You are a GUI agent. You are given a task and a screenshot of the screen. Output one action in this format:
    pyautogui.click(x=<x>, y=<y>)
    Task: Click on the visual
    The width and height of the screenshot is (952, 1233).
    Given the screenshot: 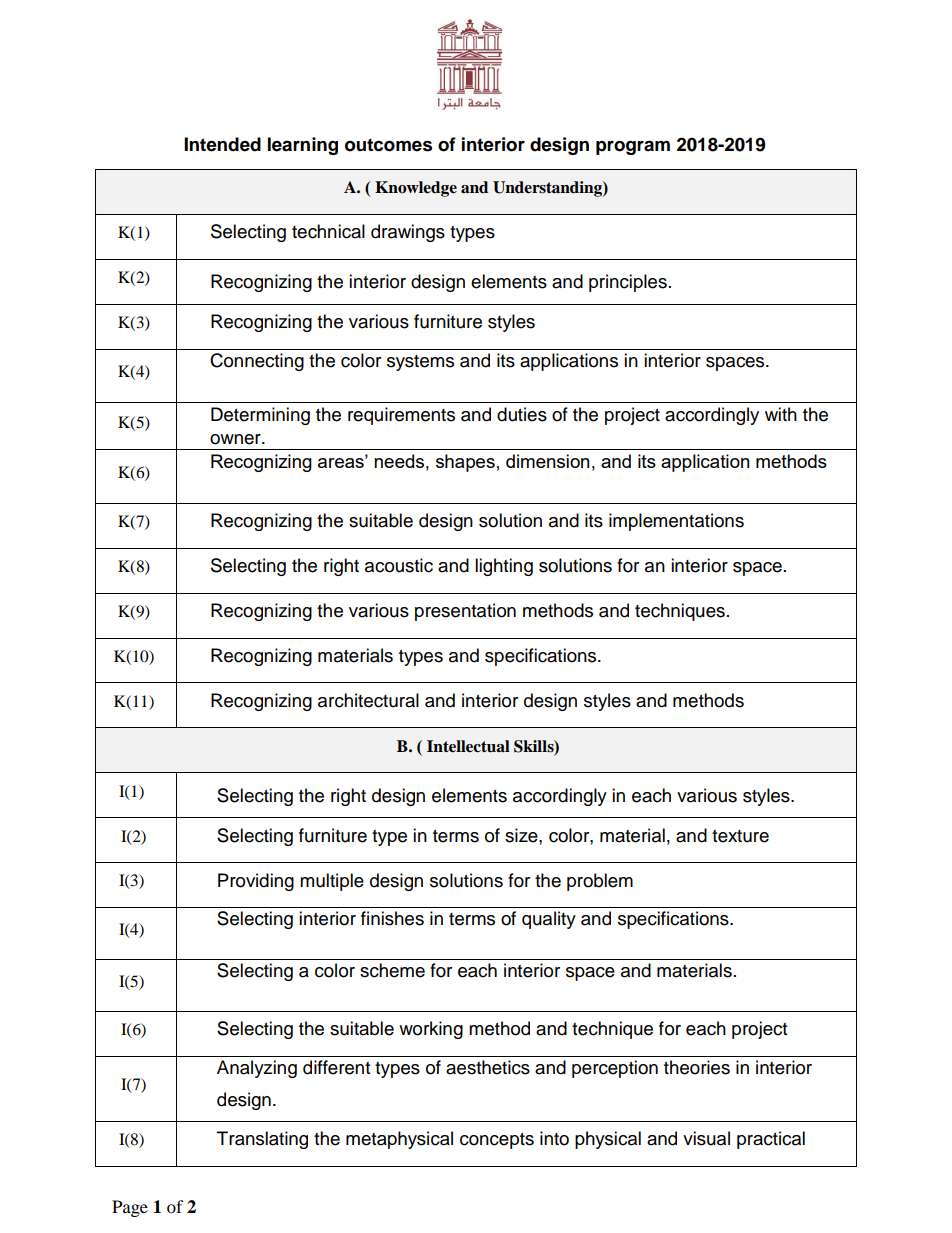 What is the action you would take?
    pyautogui.click(x=706, y=1138)
